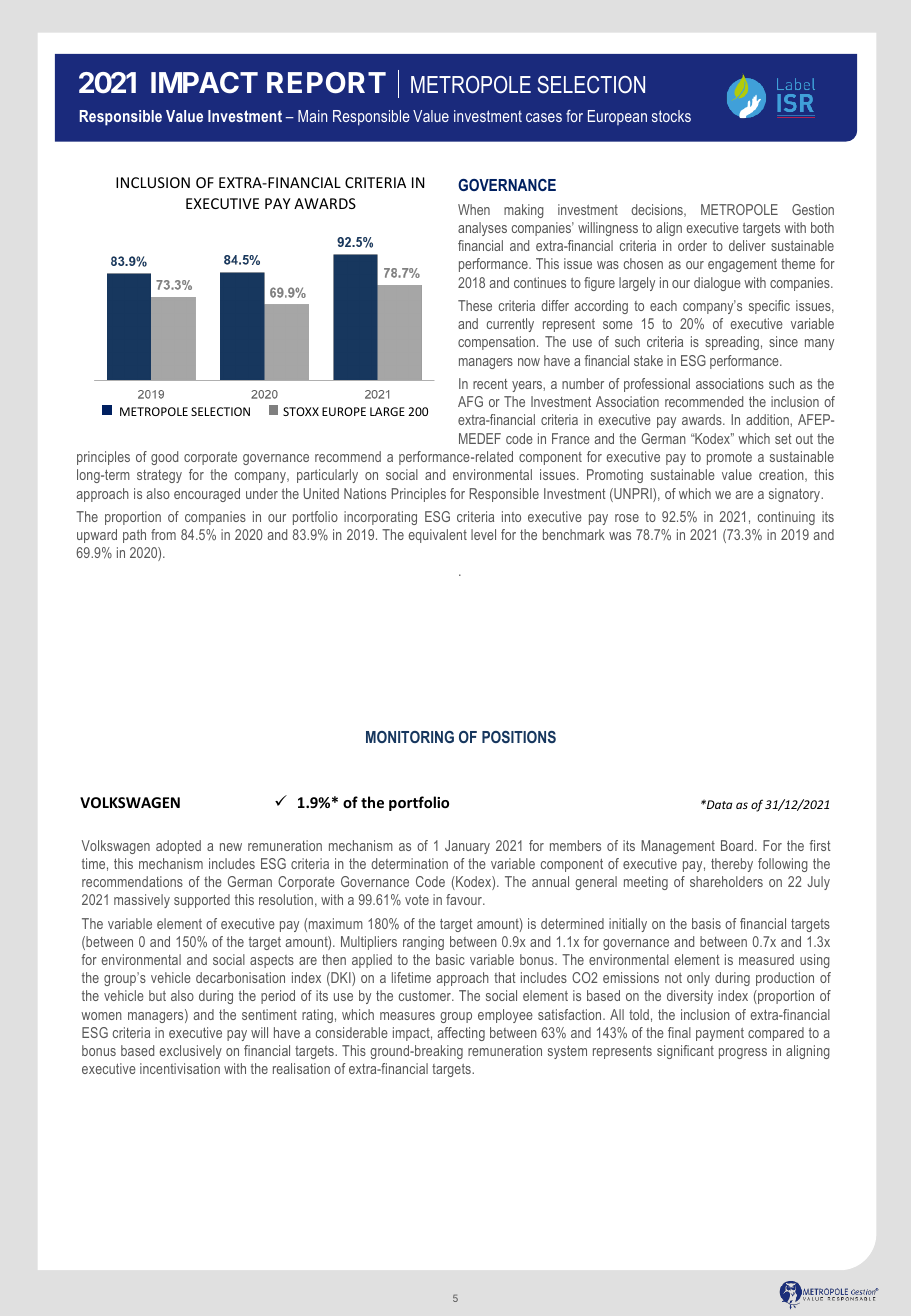  What do you see at coordinates (461, 1034) in the image?
I see `affecting` at bounding box center [461, 1034].
